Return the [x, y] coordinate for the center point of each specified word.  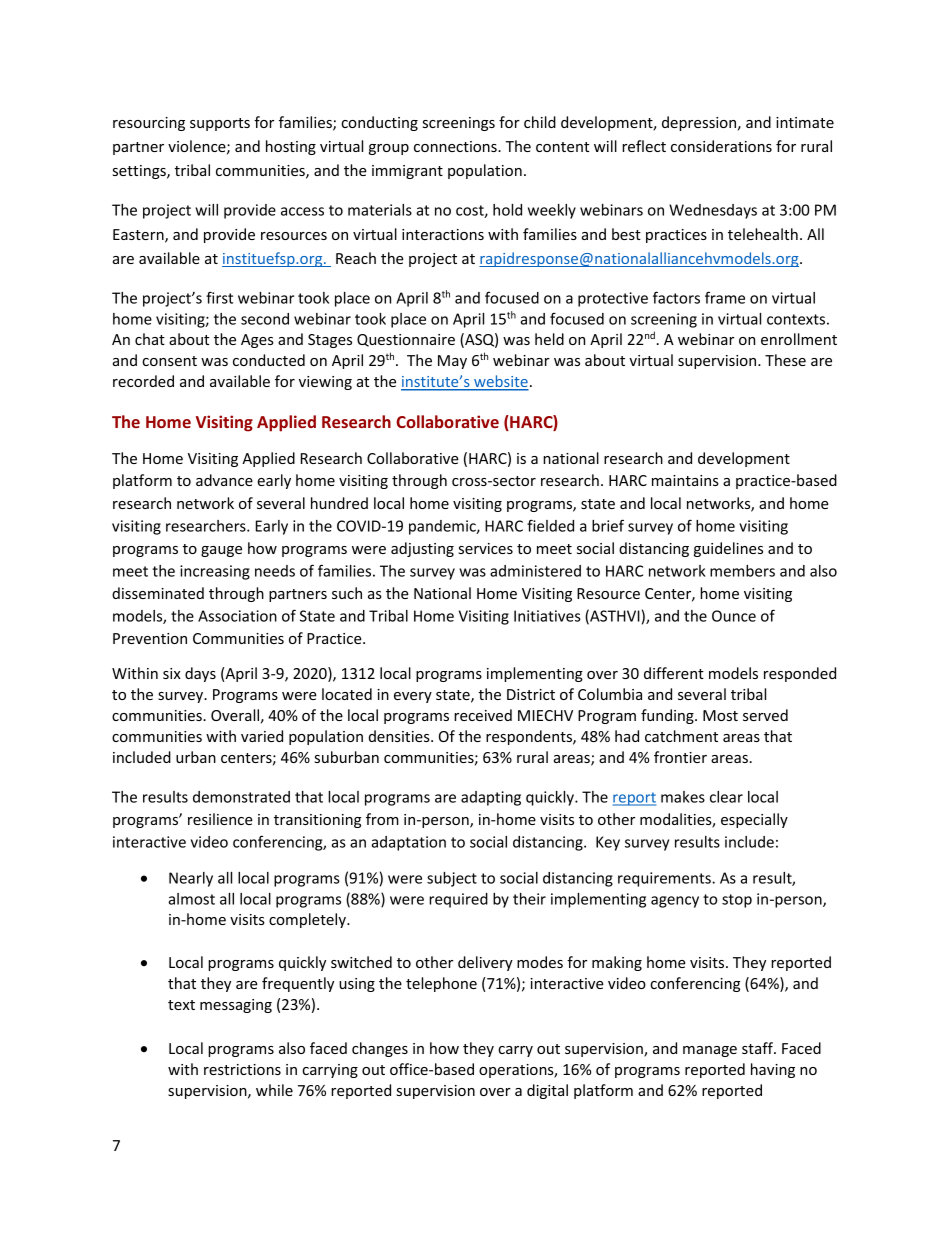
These [785, 360]
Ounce [734, 616]
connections [456, 146]
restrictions [242, 1069]
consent [169, 361]
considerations [721, 146]
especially [754, 820]
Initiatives [547, 616]
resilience [220, 819]
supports [220, 124]
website [500, 382]
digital [547, 1091]
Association [237, 616]
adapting [491, 798]
